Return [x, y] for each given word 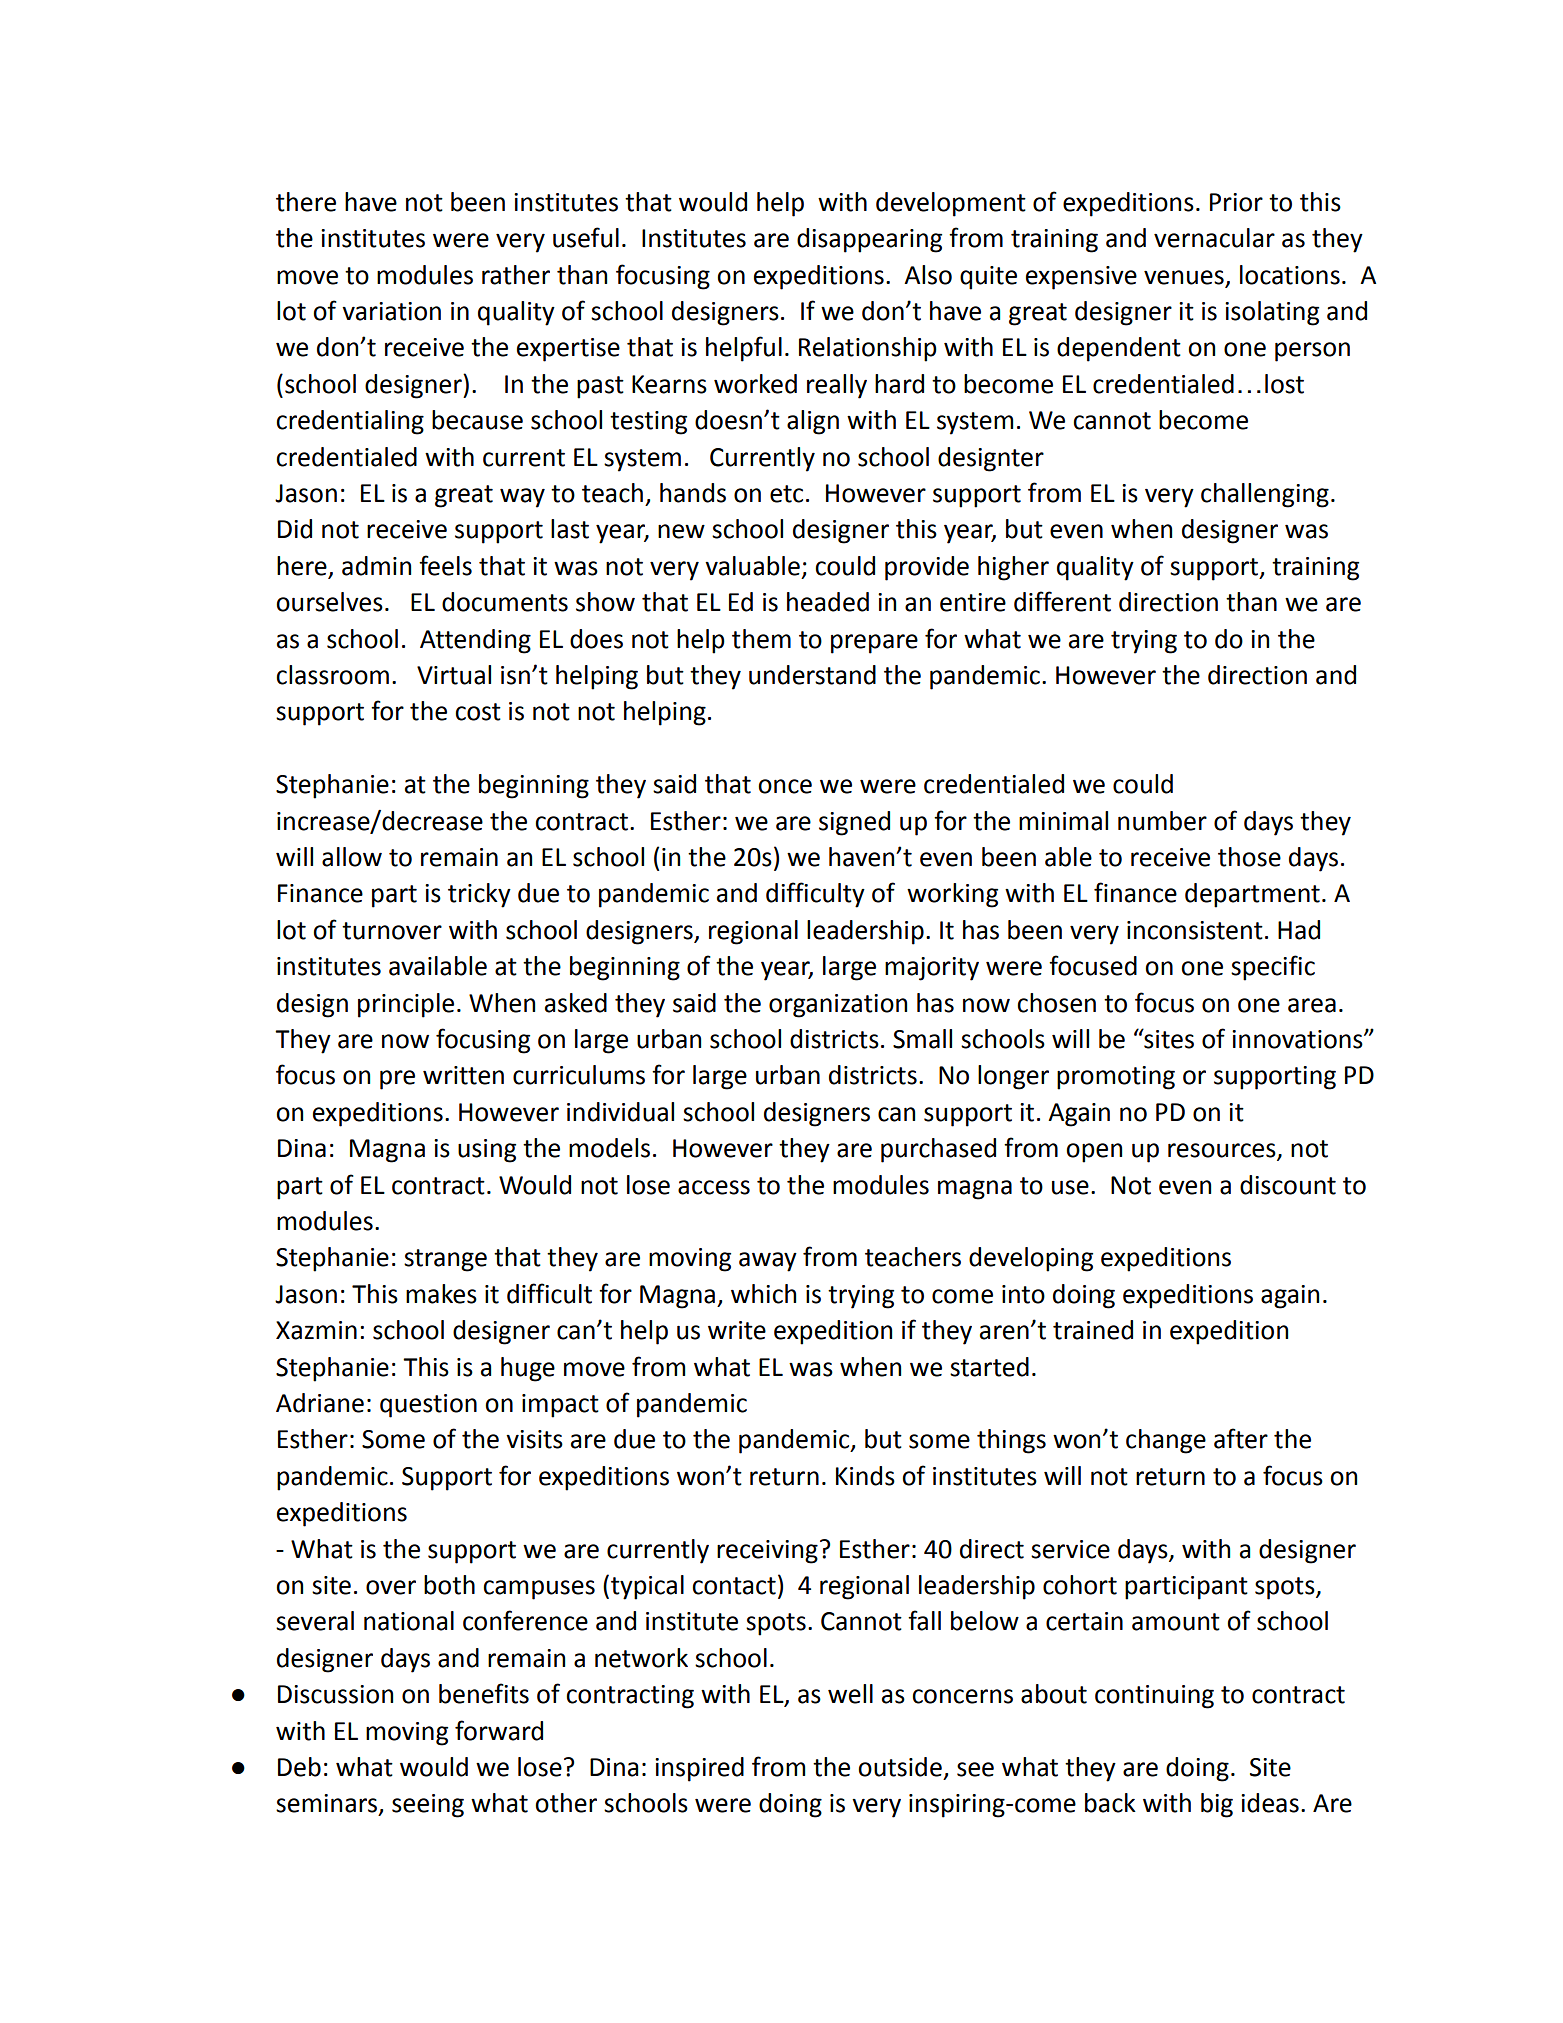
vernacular [1214, 238]
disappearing [869, 240]
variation [391, 311]
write [737, 1330]
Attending [475, 641]
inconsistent [1195, 930]
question [428, 1406]
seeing [428, 1806]
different [1062, 601]
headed [828, 602]
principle [406, 1005]
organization [838, 1006]
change [1166, 1441]
